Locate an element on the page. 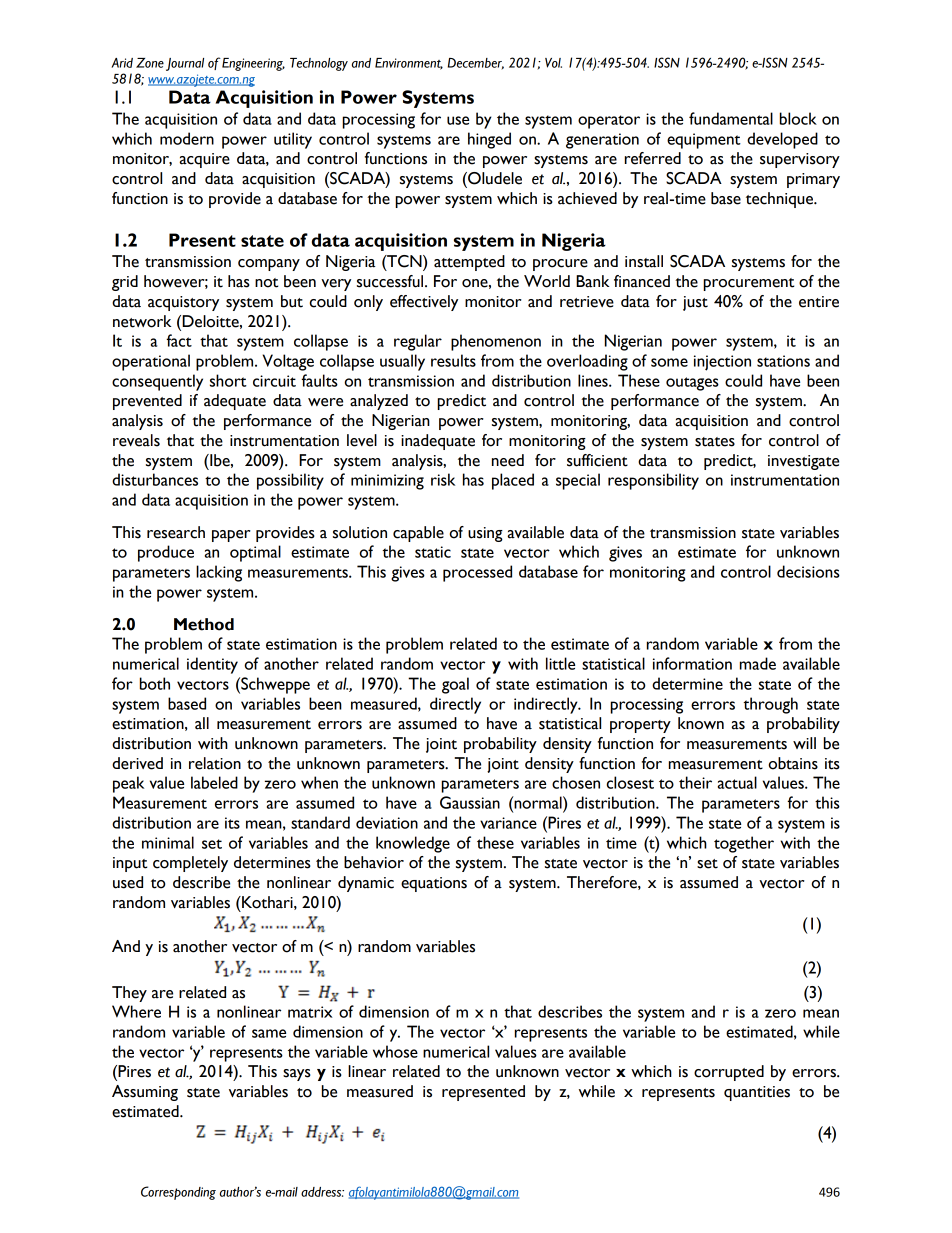 This document has width=952, height=1233. processed is located at coordinates (477, 573).
